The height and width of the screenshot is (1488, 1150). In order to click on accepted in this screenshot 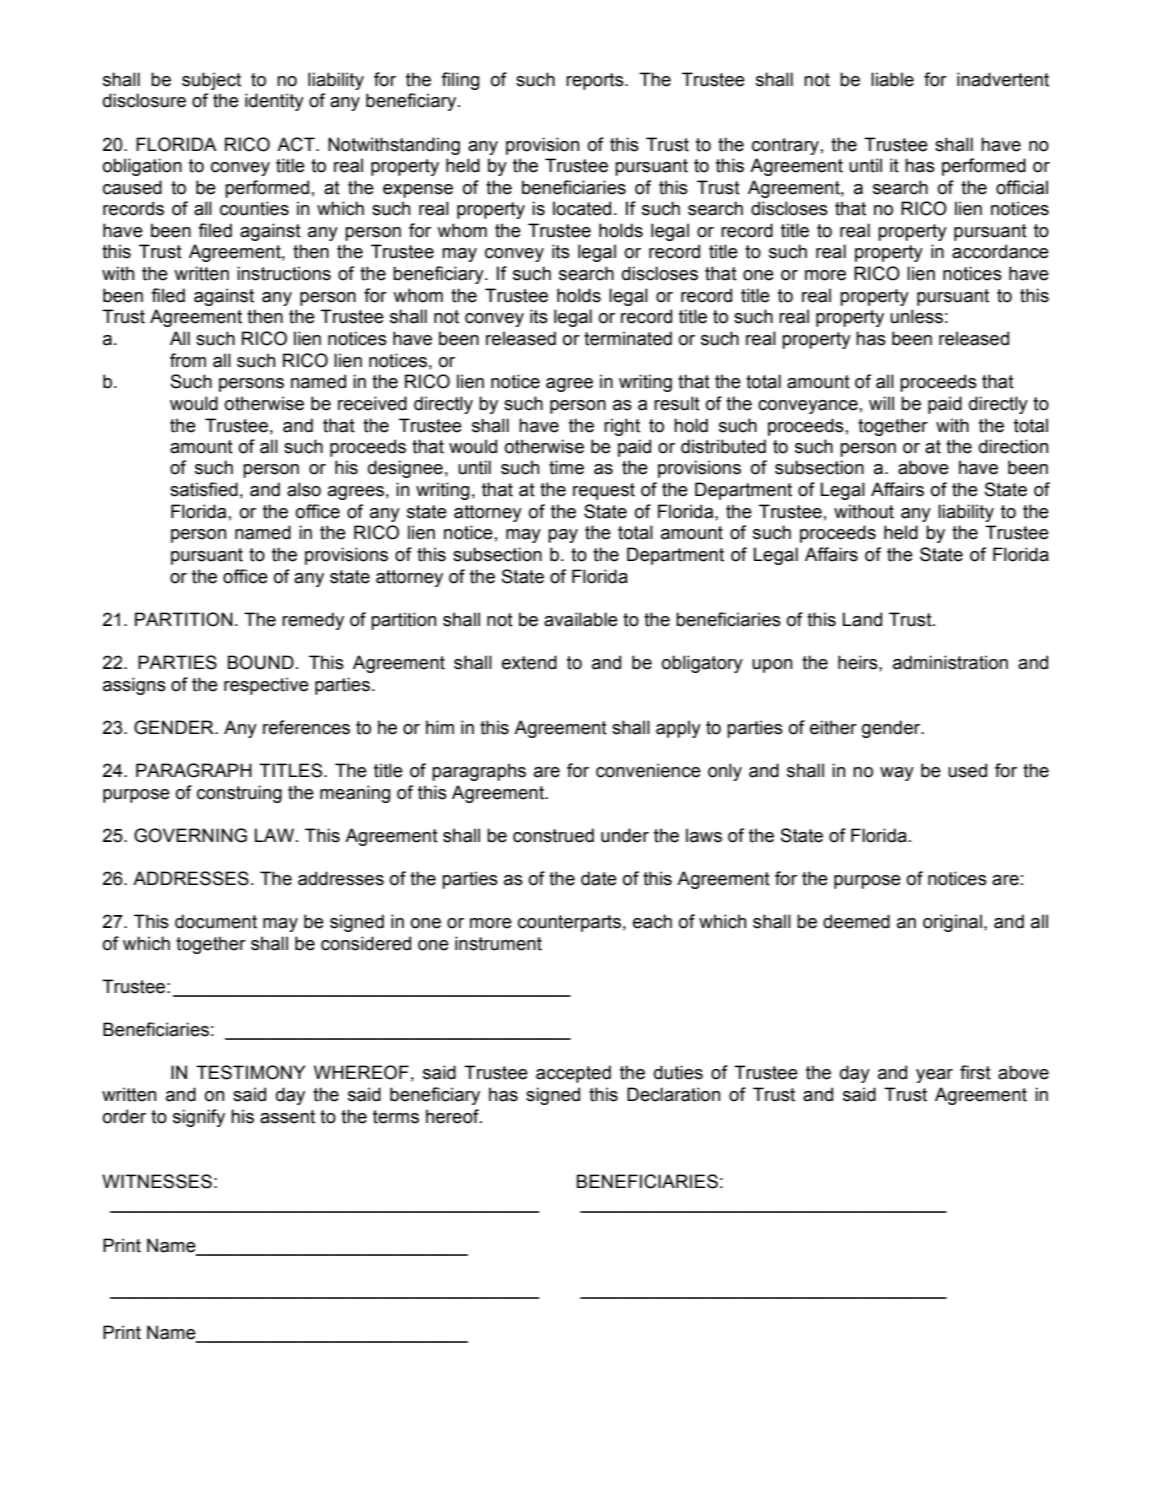, I will do `click(573, 1074)`.
